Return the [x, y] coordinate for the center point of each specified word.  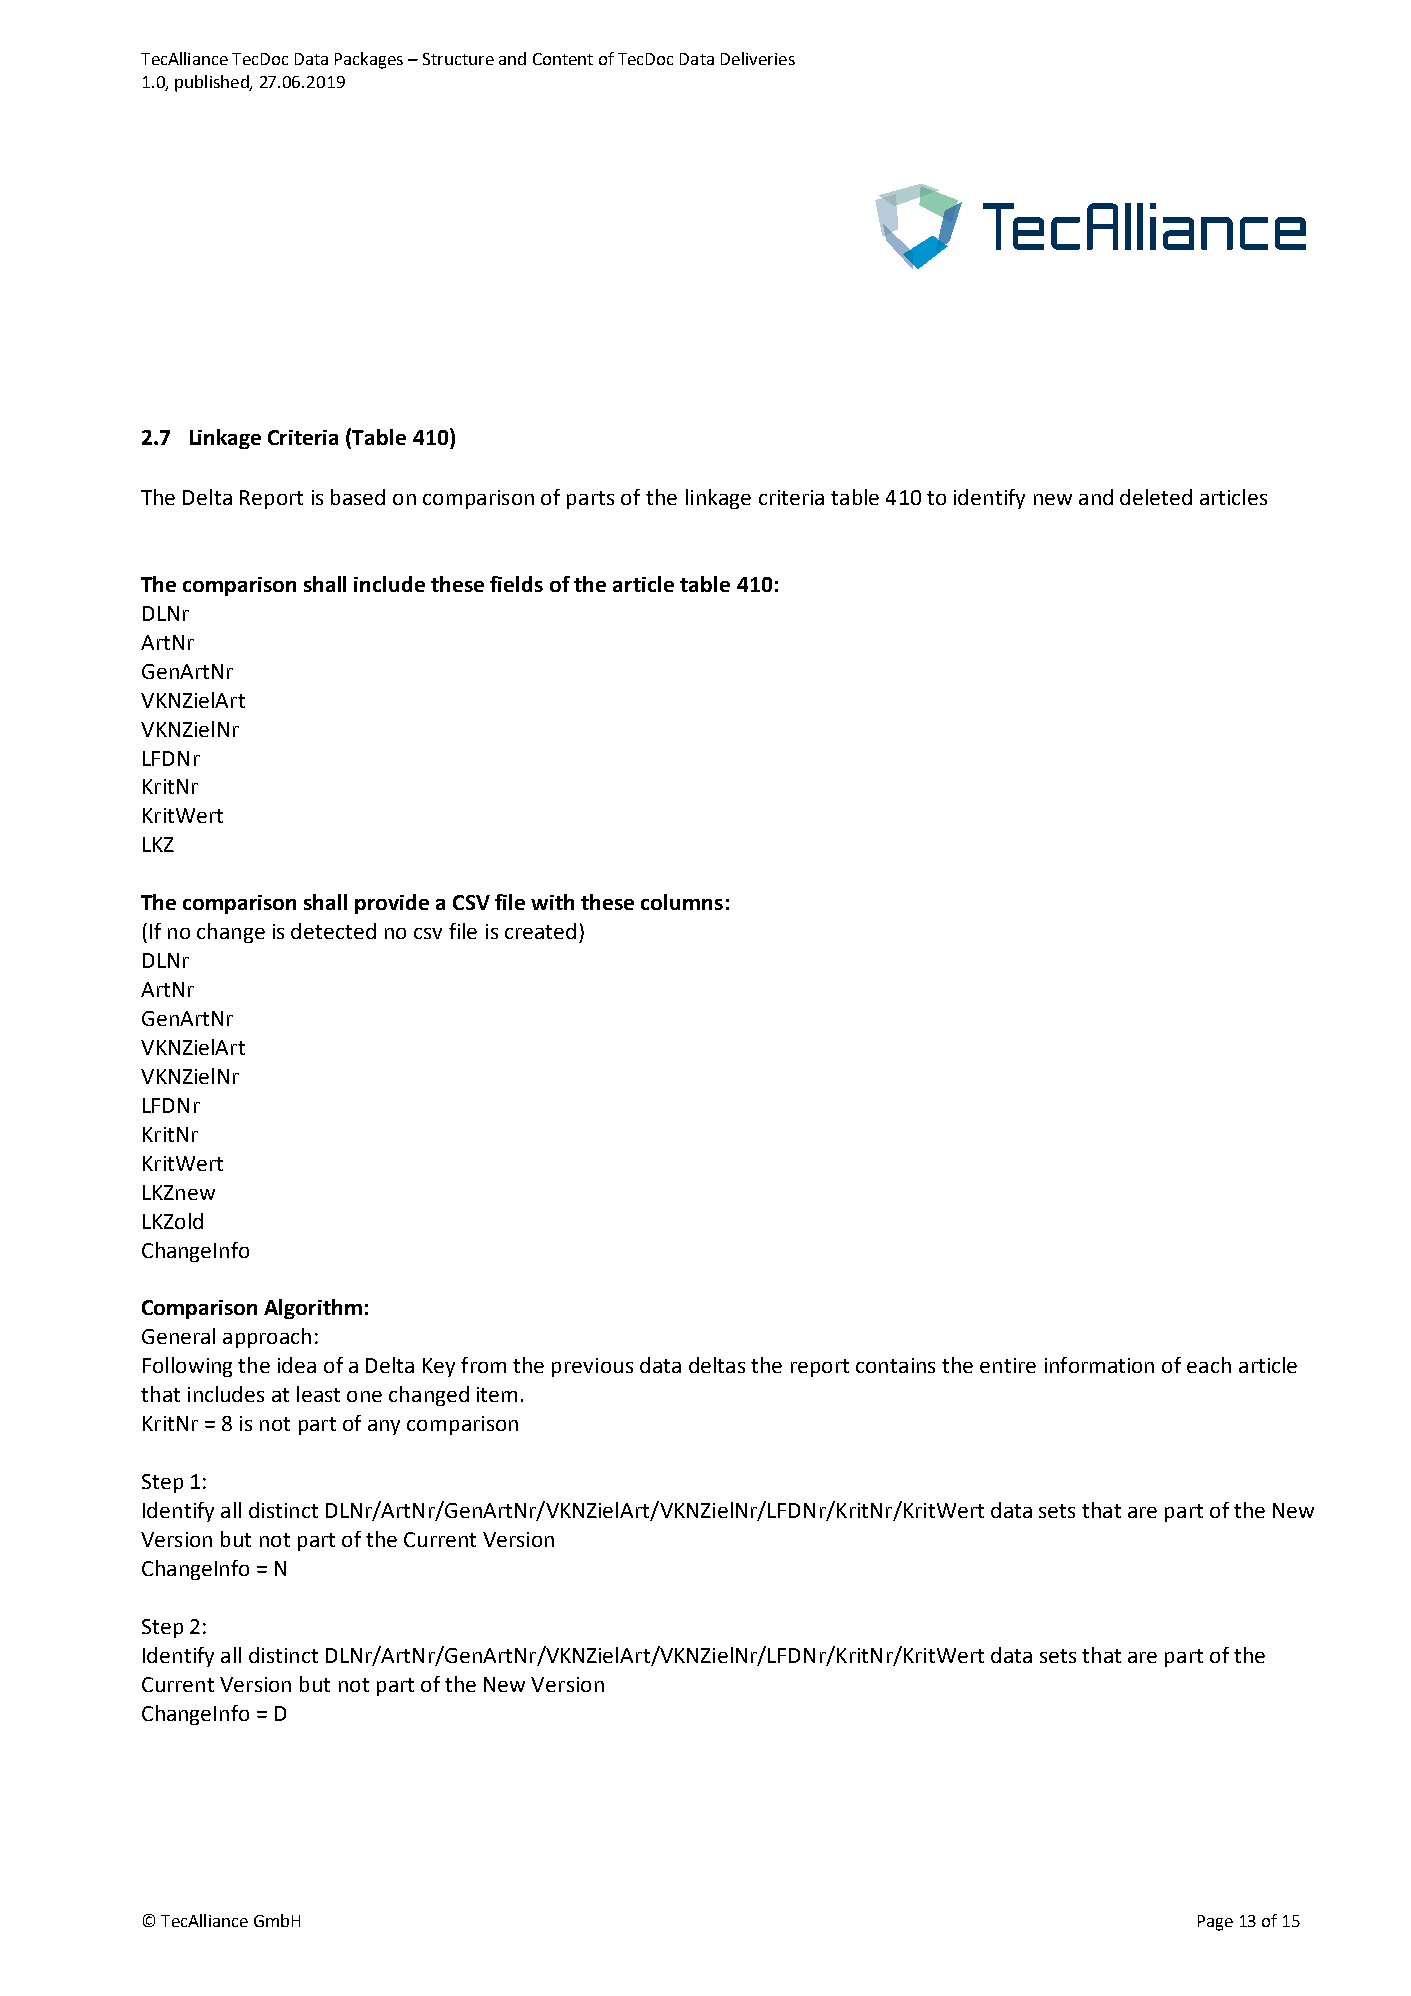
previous [592, 1367]
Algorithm [313, 1309]
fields [516, 584]
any [384, 1427]
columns [682, 902]
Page [1215, 1923]
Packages [369, 60]
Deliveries [758, 58]
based [358, 497]
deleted [1156, 497]
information [1099, 1365]
